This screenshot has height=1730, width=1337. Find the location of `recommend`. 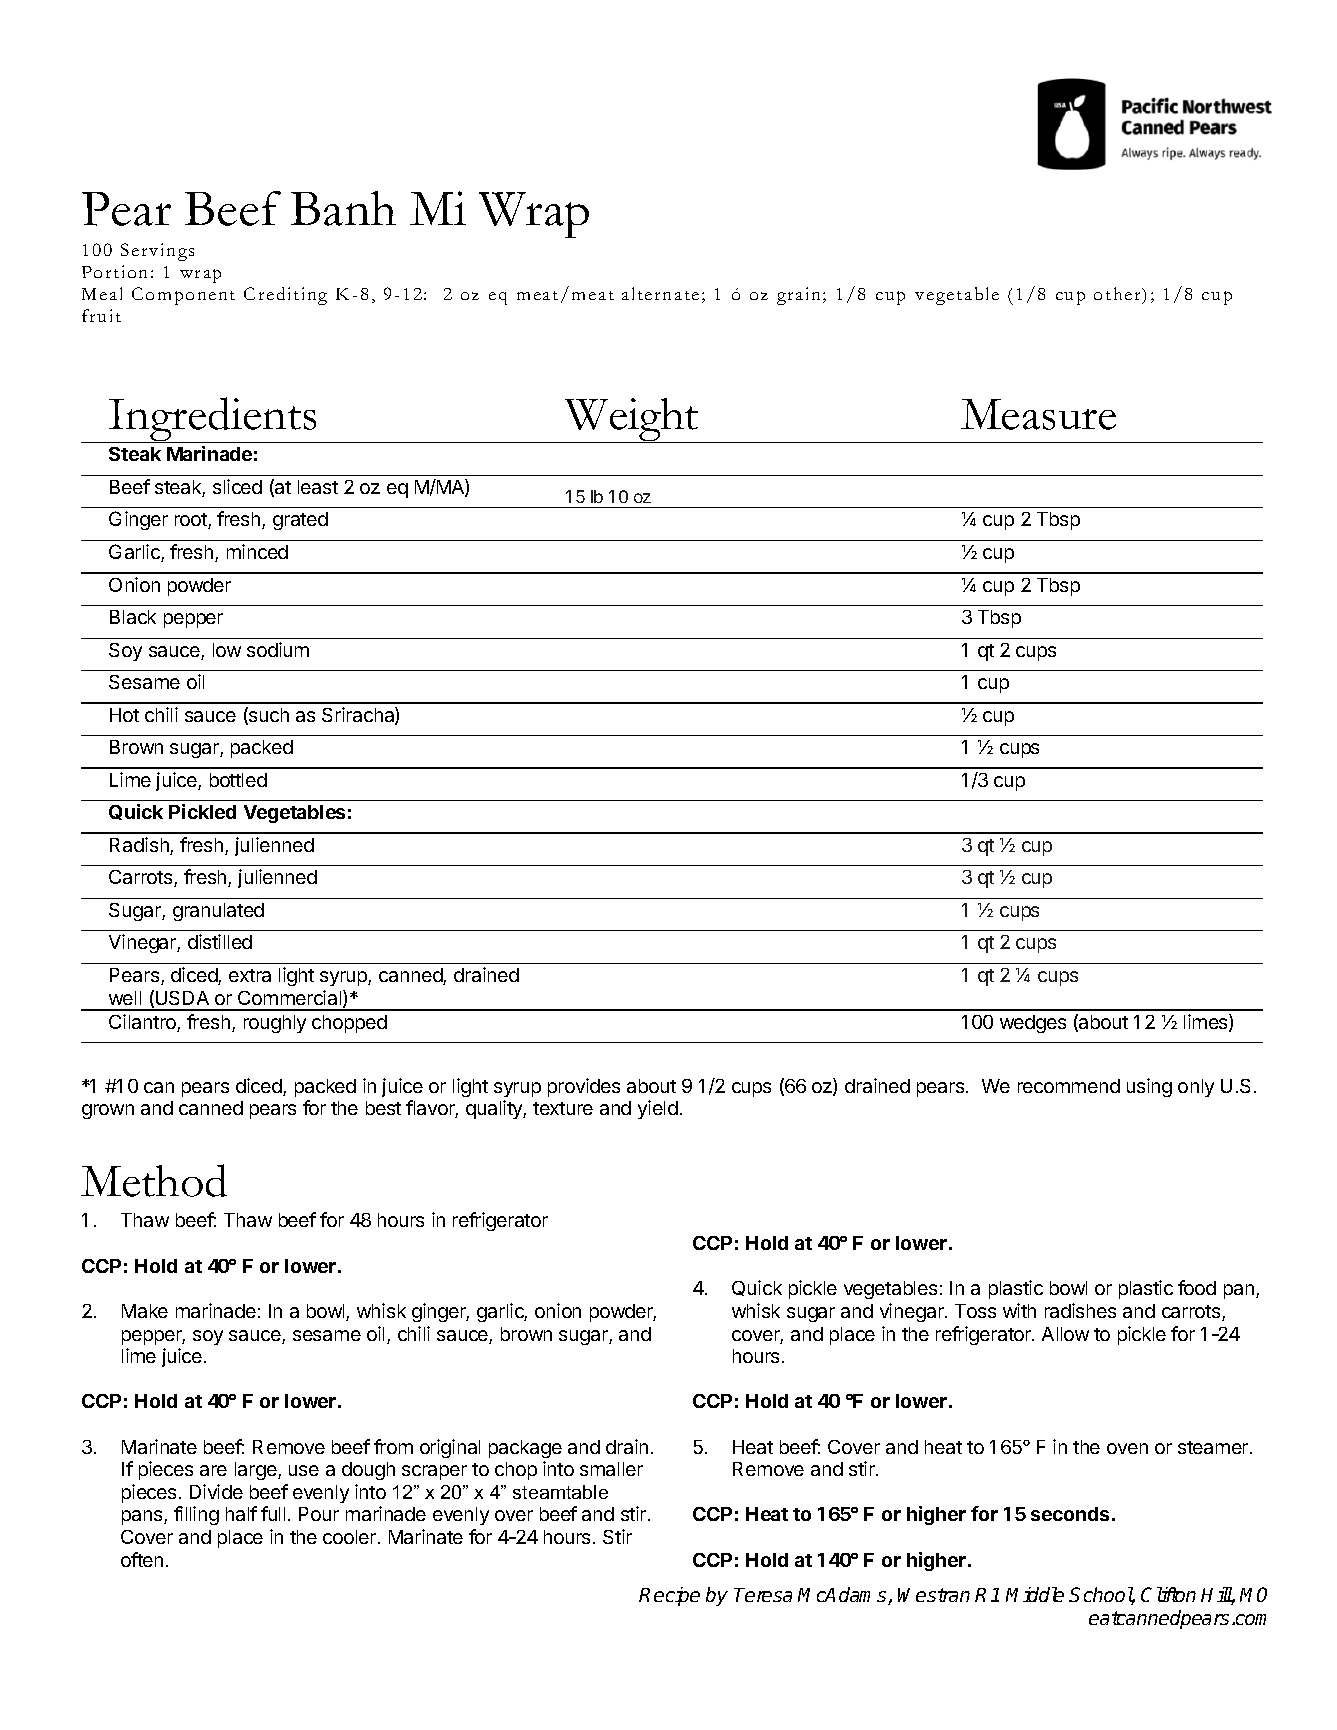

recommend is located at coordinates (1069, 1086).
